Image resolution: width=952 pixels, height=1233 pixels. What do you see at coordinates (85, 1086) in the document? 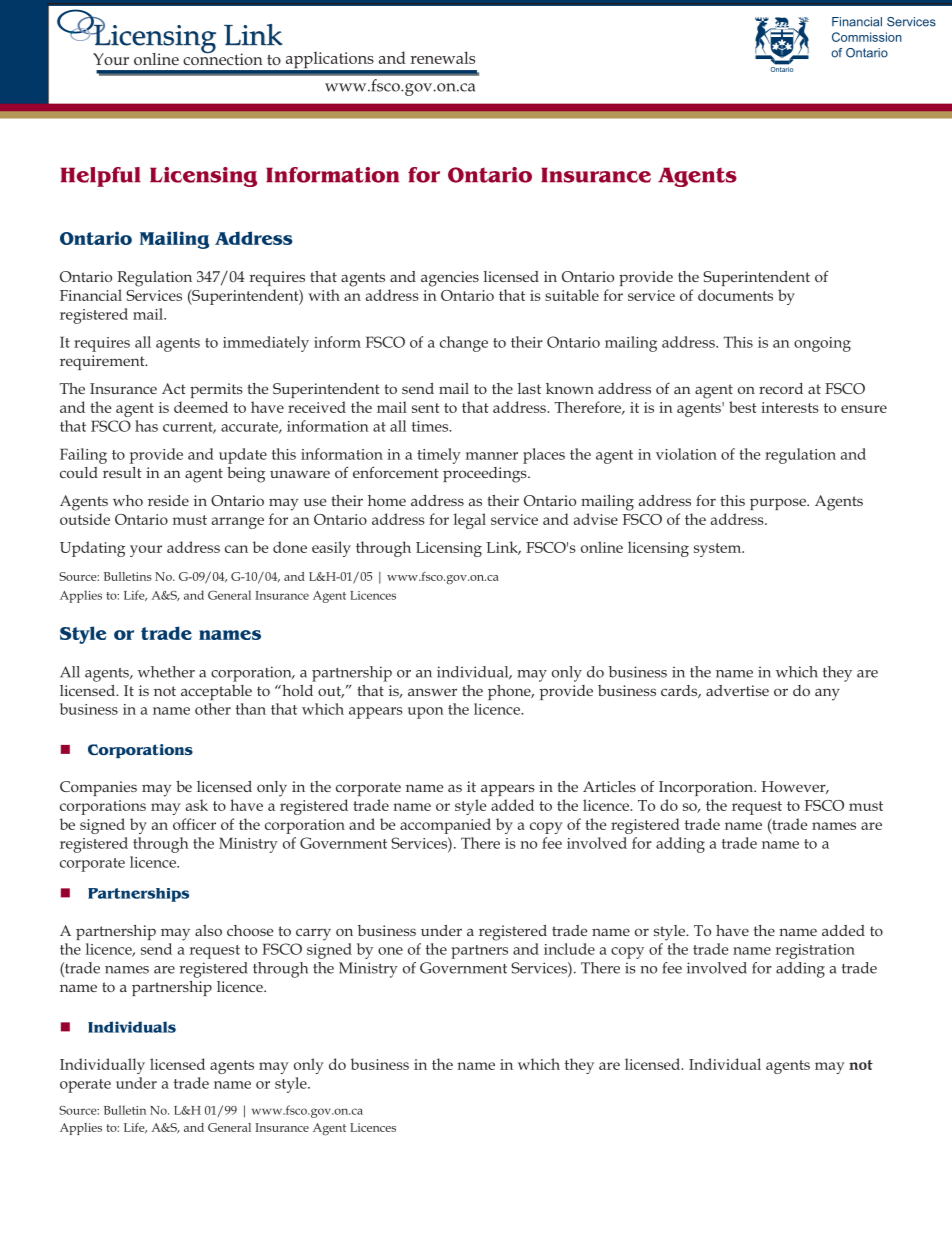
I see `operate` at bounding box center [85, 1086].
